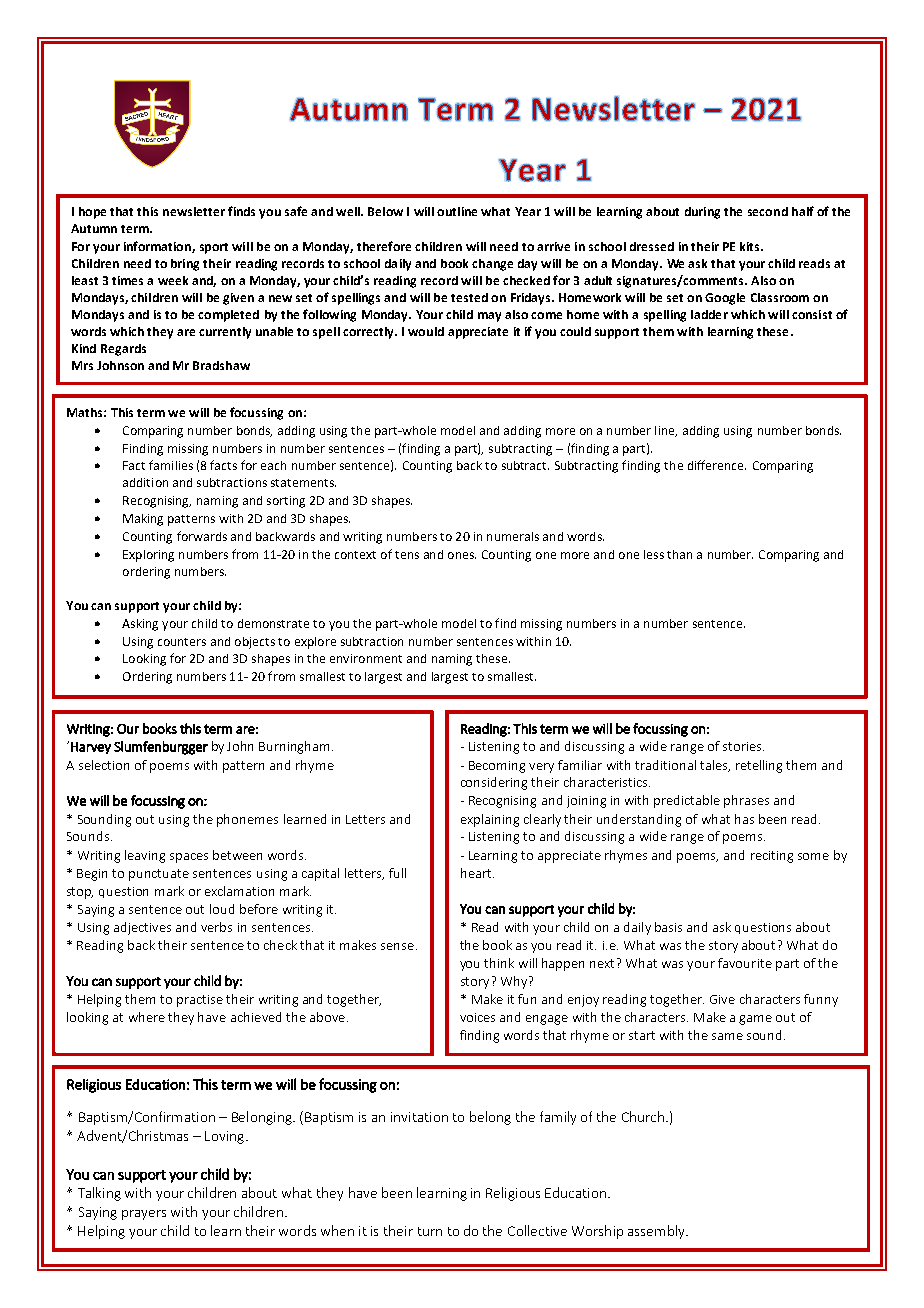  What do you see at coordinates (185, 265) in the document?
I see `bring` at bounding box center [185, 265].
